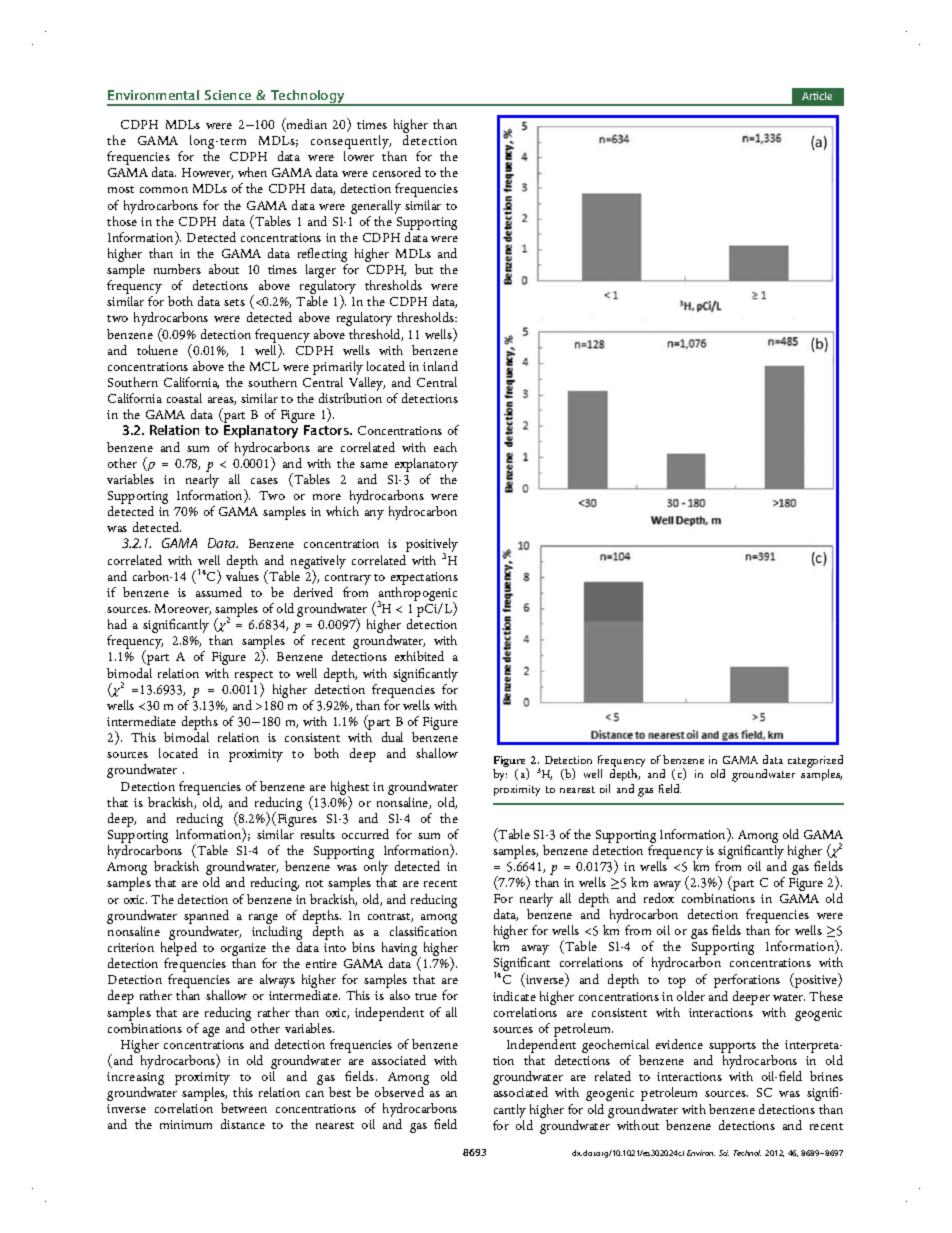  What do you see at coordinates (228, 95) in the page?
I see `Science` at bounding box center [228, 95].
